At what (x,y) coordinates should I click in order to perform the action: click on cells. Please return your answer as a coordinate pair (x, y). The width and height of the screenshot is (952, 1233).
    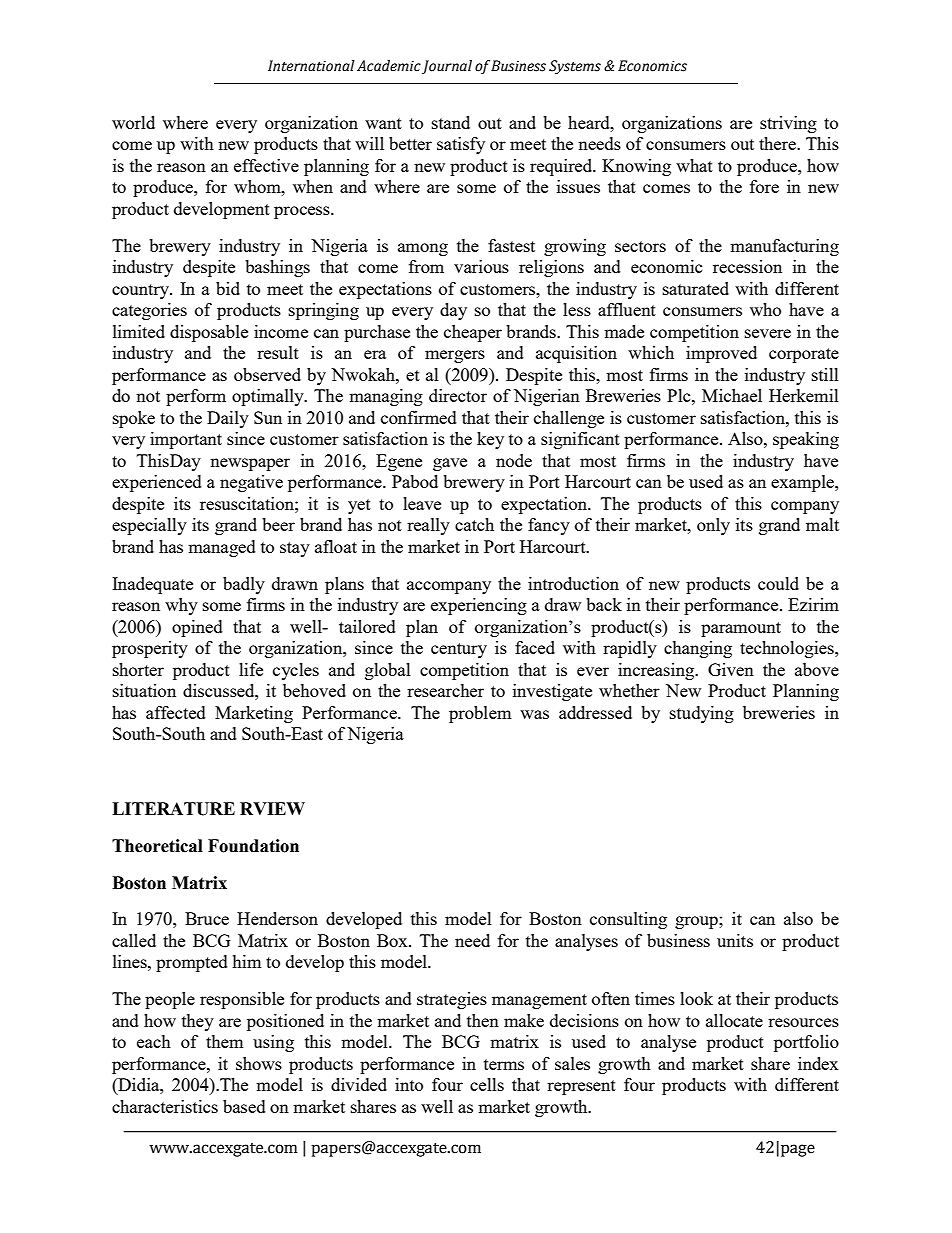
    Looking at the image, I should click on (487, 1084).
